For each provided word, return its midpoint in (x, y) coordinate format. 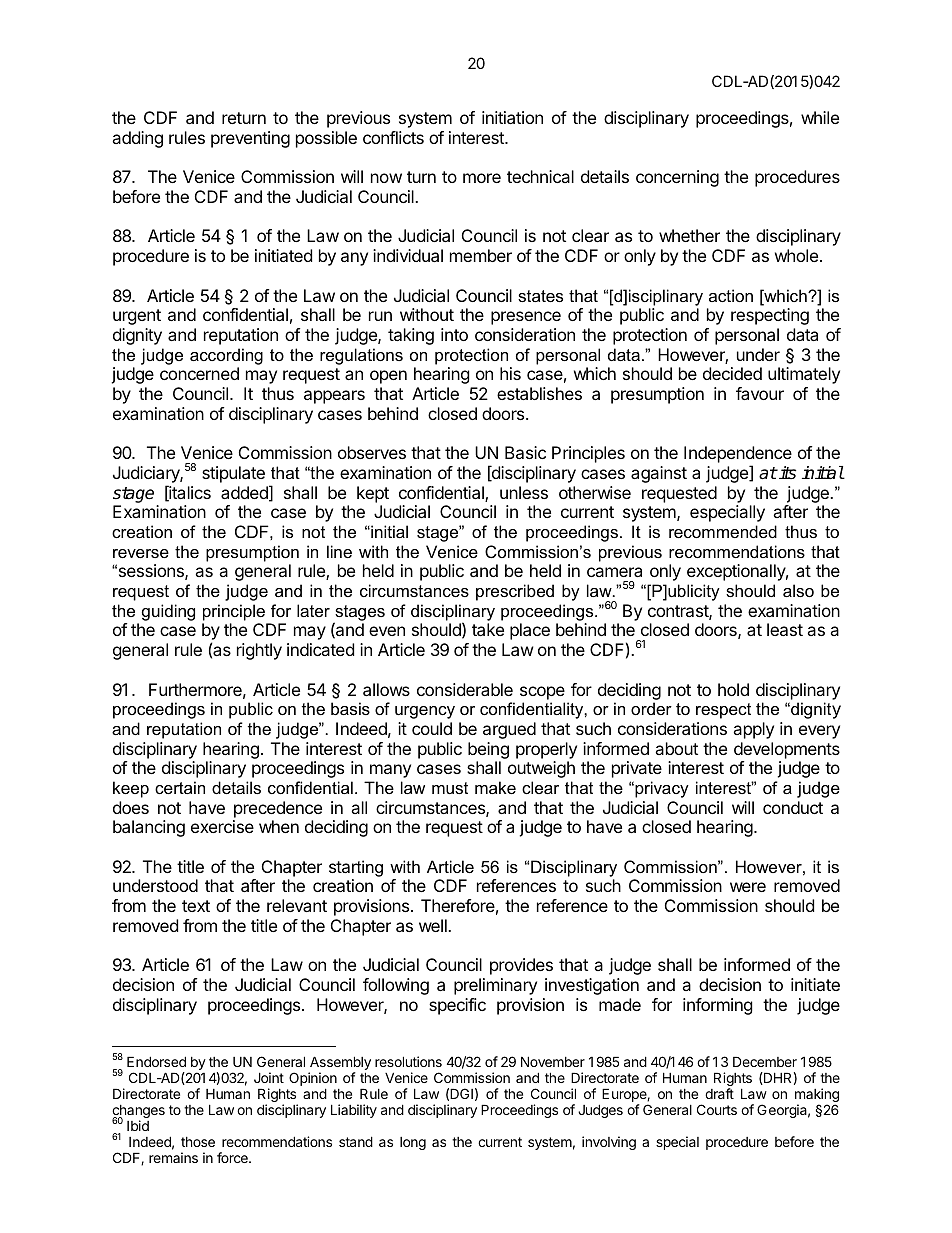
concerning (677, 178)
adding (137, 139)
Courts (717, 1109)
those (198, 1142)
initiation (512, 117)
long (413, 1143)
